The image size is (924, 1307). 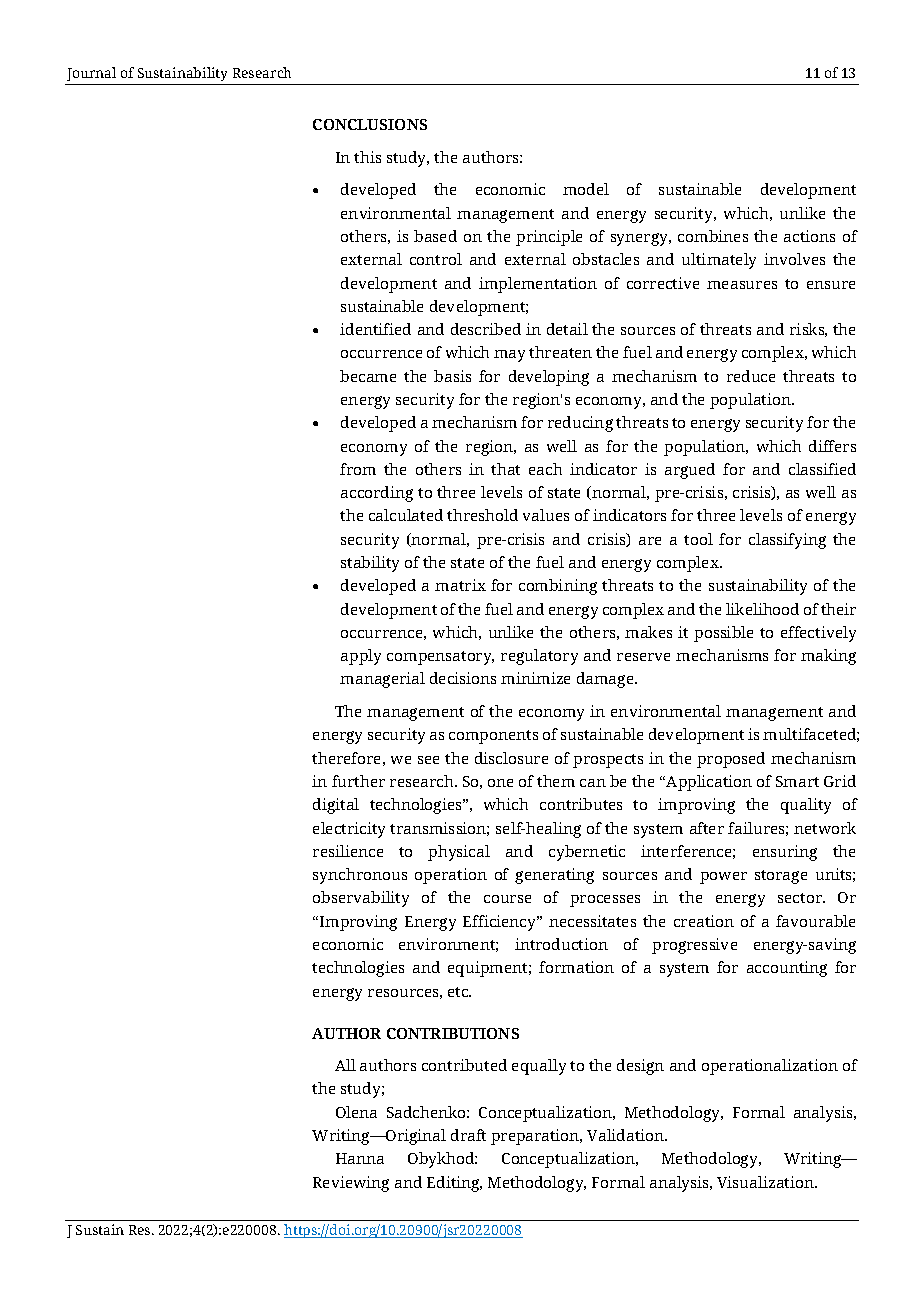 What do you see at coordinates (468, 1135) in the screenshot?
I see `draft` at bounding box center [468, 1135].
